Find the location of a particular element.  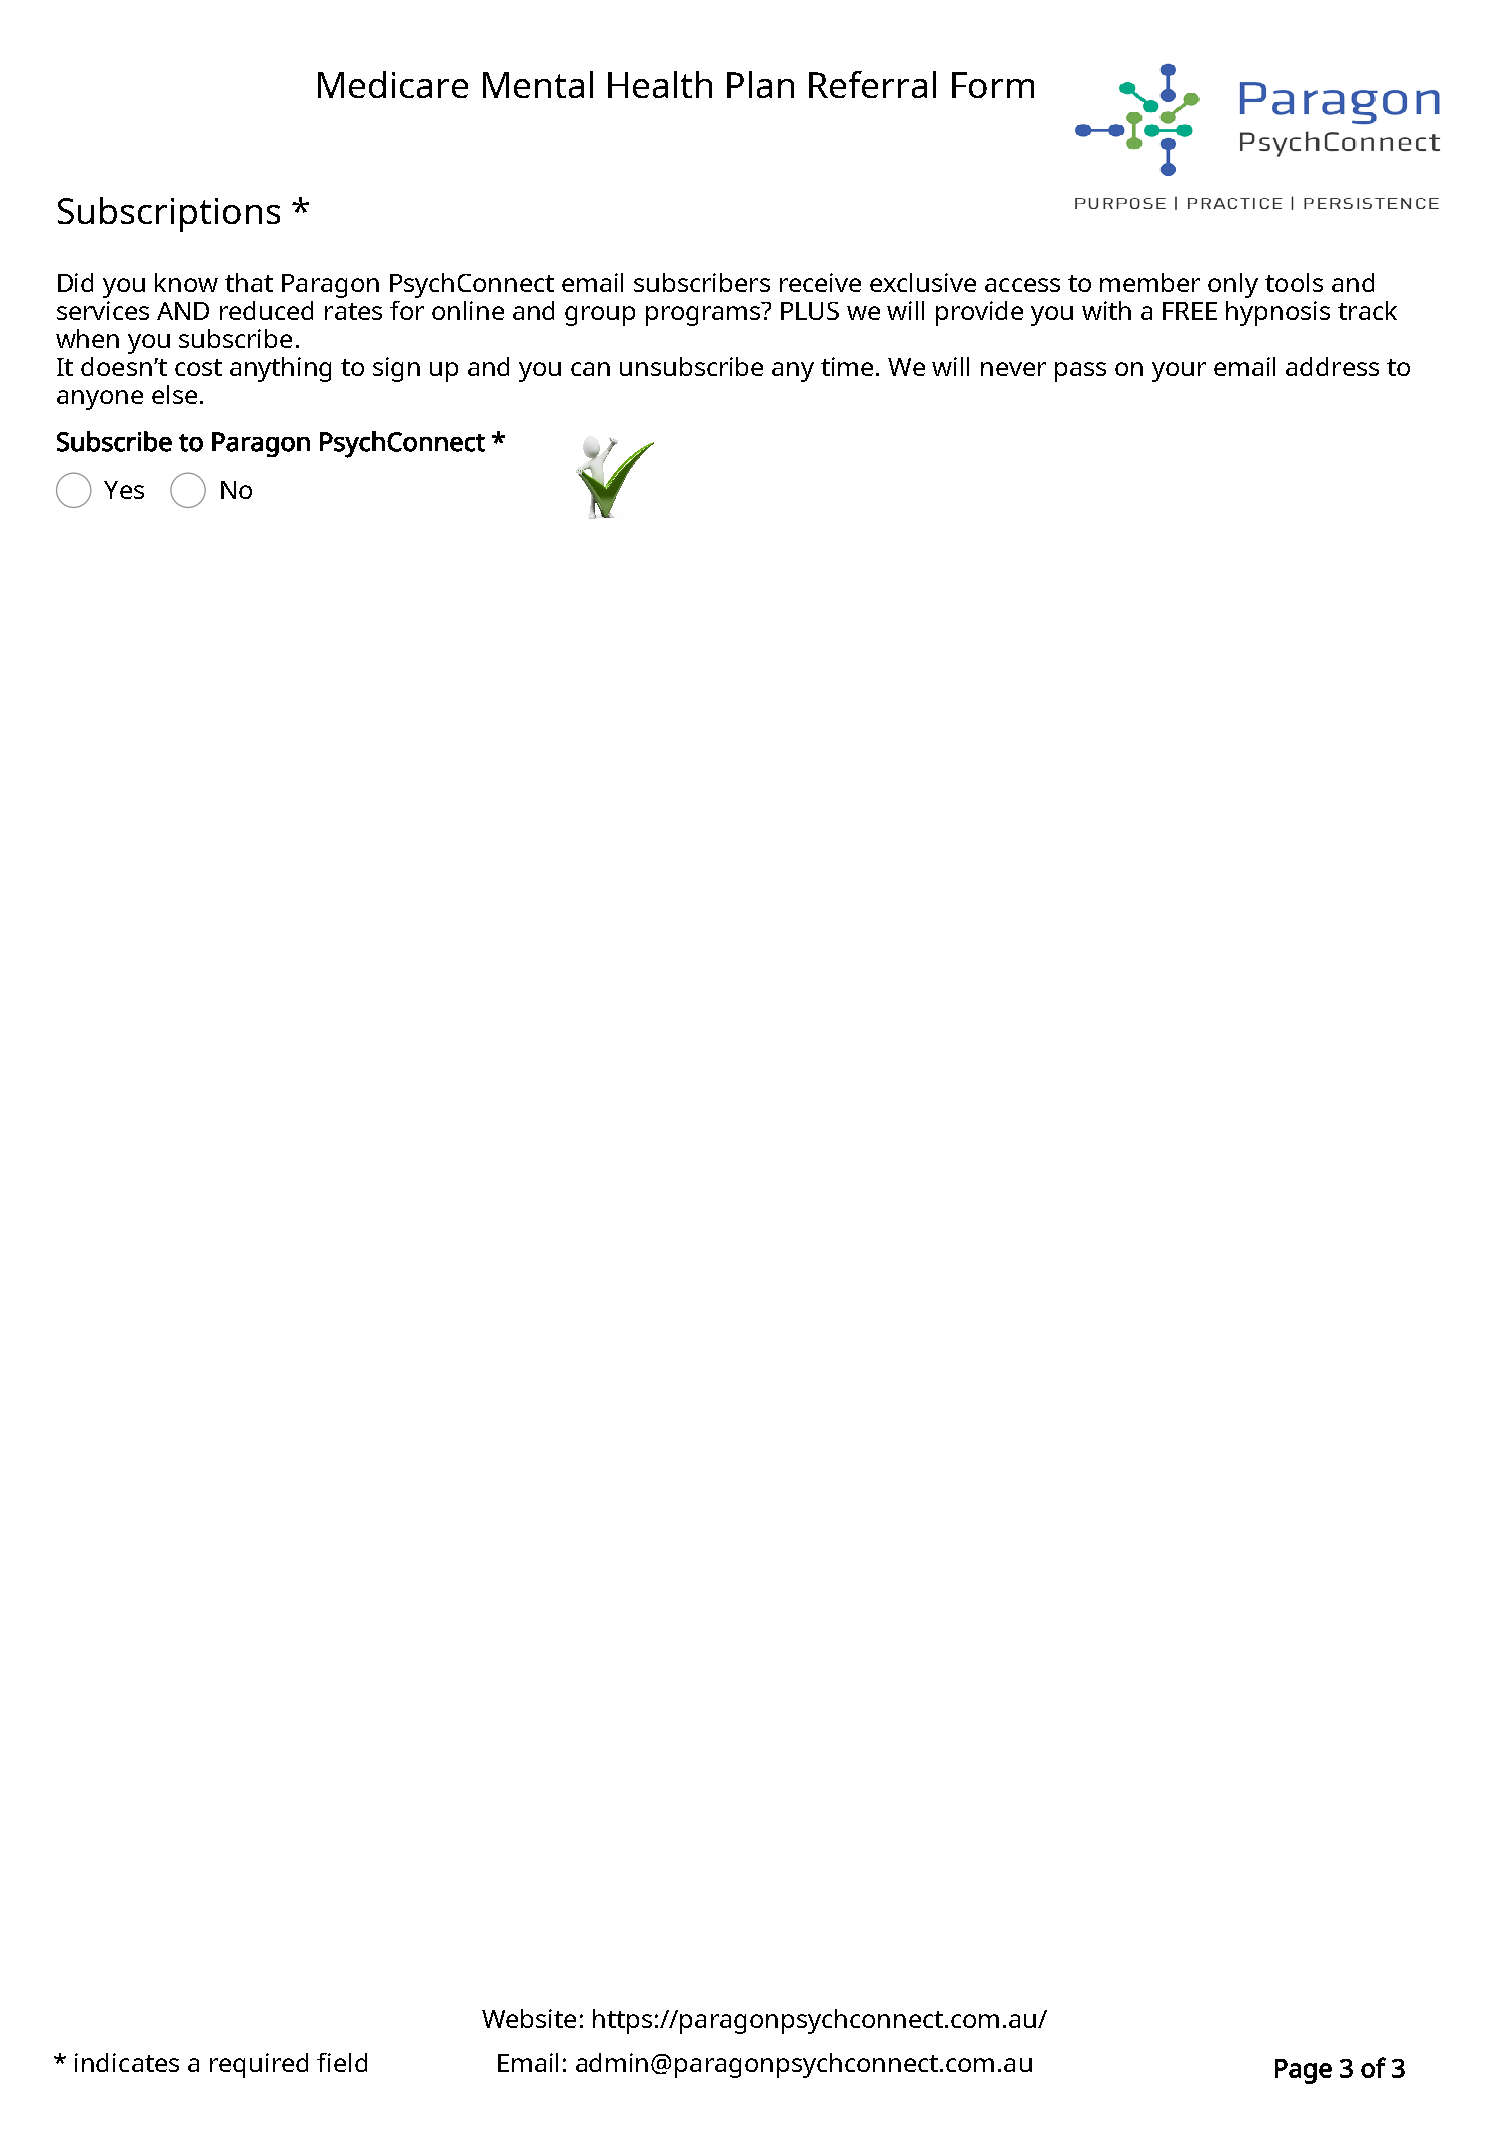

pass is located at coordinates (1080, 372).
